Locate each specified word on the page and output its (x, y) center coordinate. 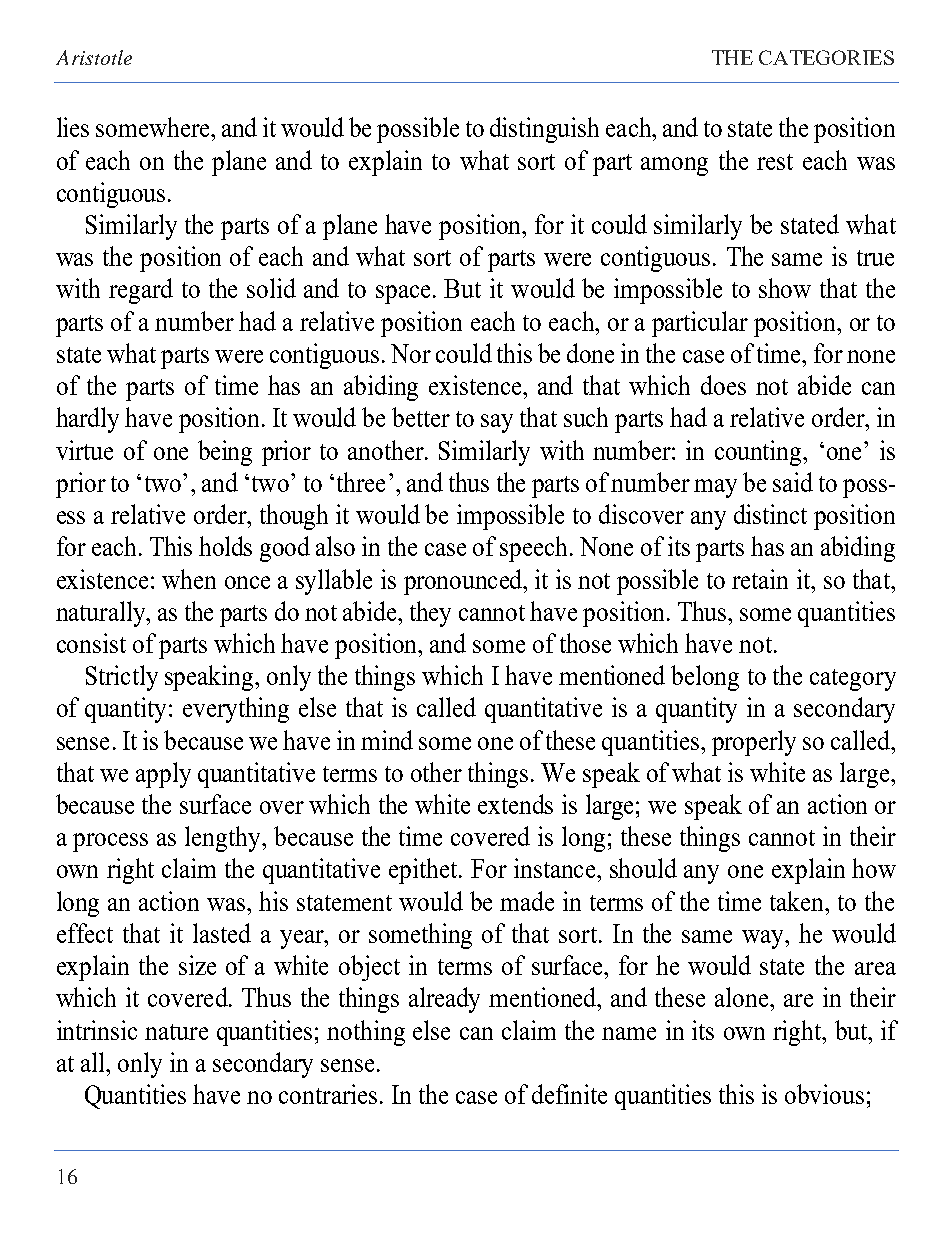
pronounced (464, 582)
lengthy (224, 839)
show (785, 288)
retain (760, 579)
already (444, 1000)
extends (515, 804)
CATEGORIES (826, 57)
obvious (824, 1094)
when (189, 579)
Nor (411, 353)
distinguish (544, 130)
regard (141, 291)
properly (754, 743)
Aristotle (94, 57)
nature (176, 1032)
